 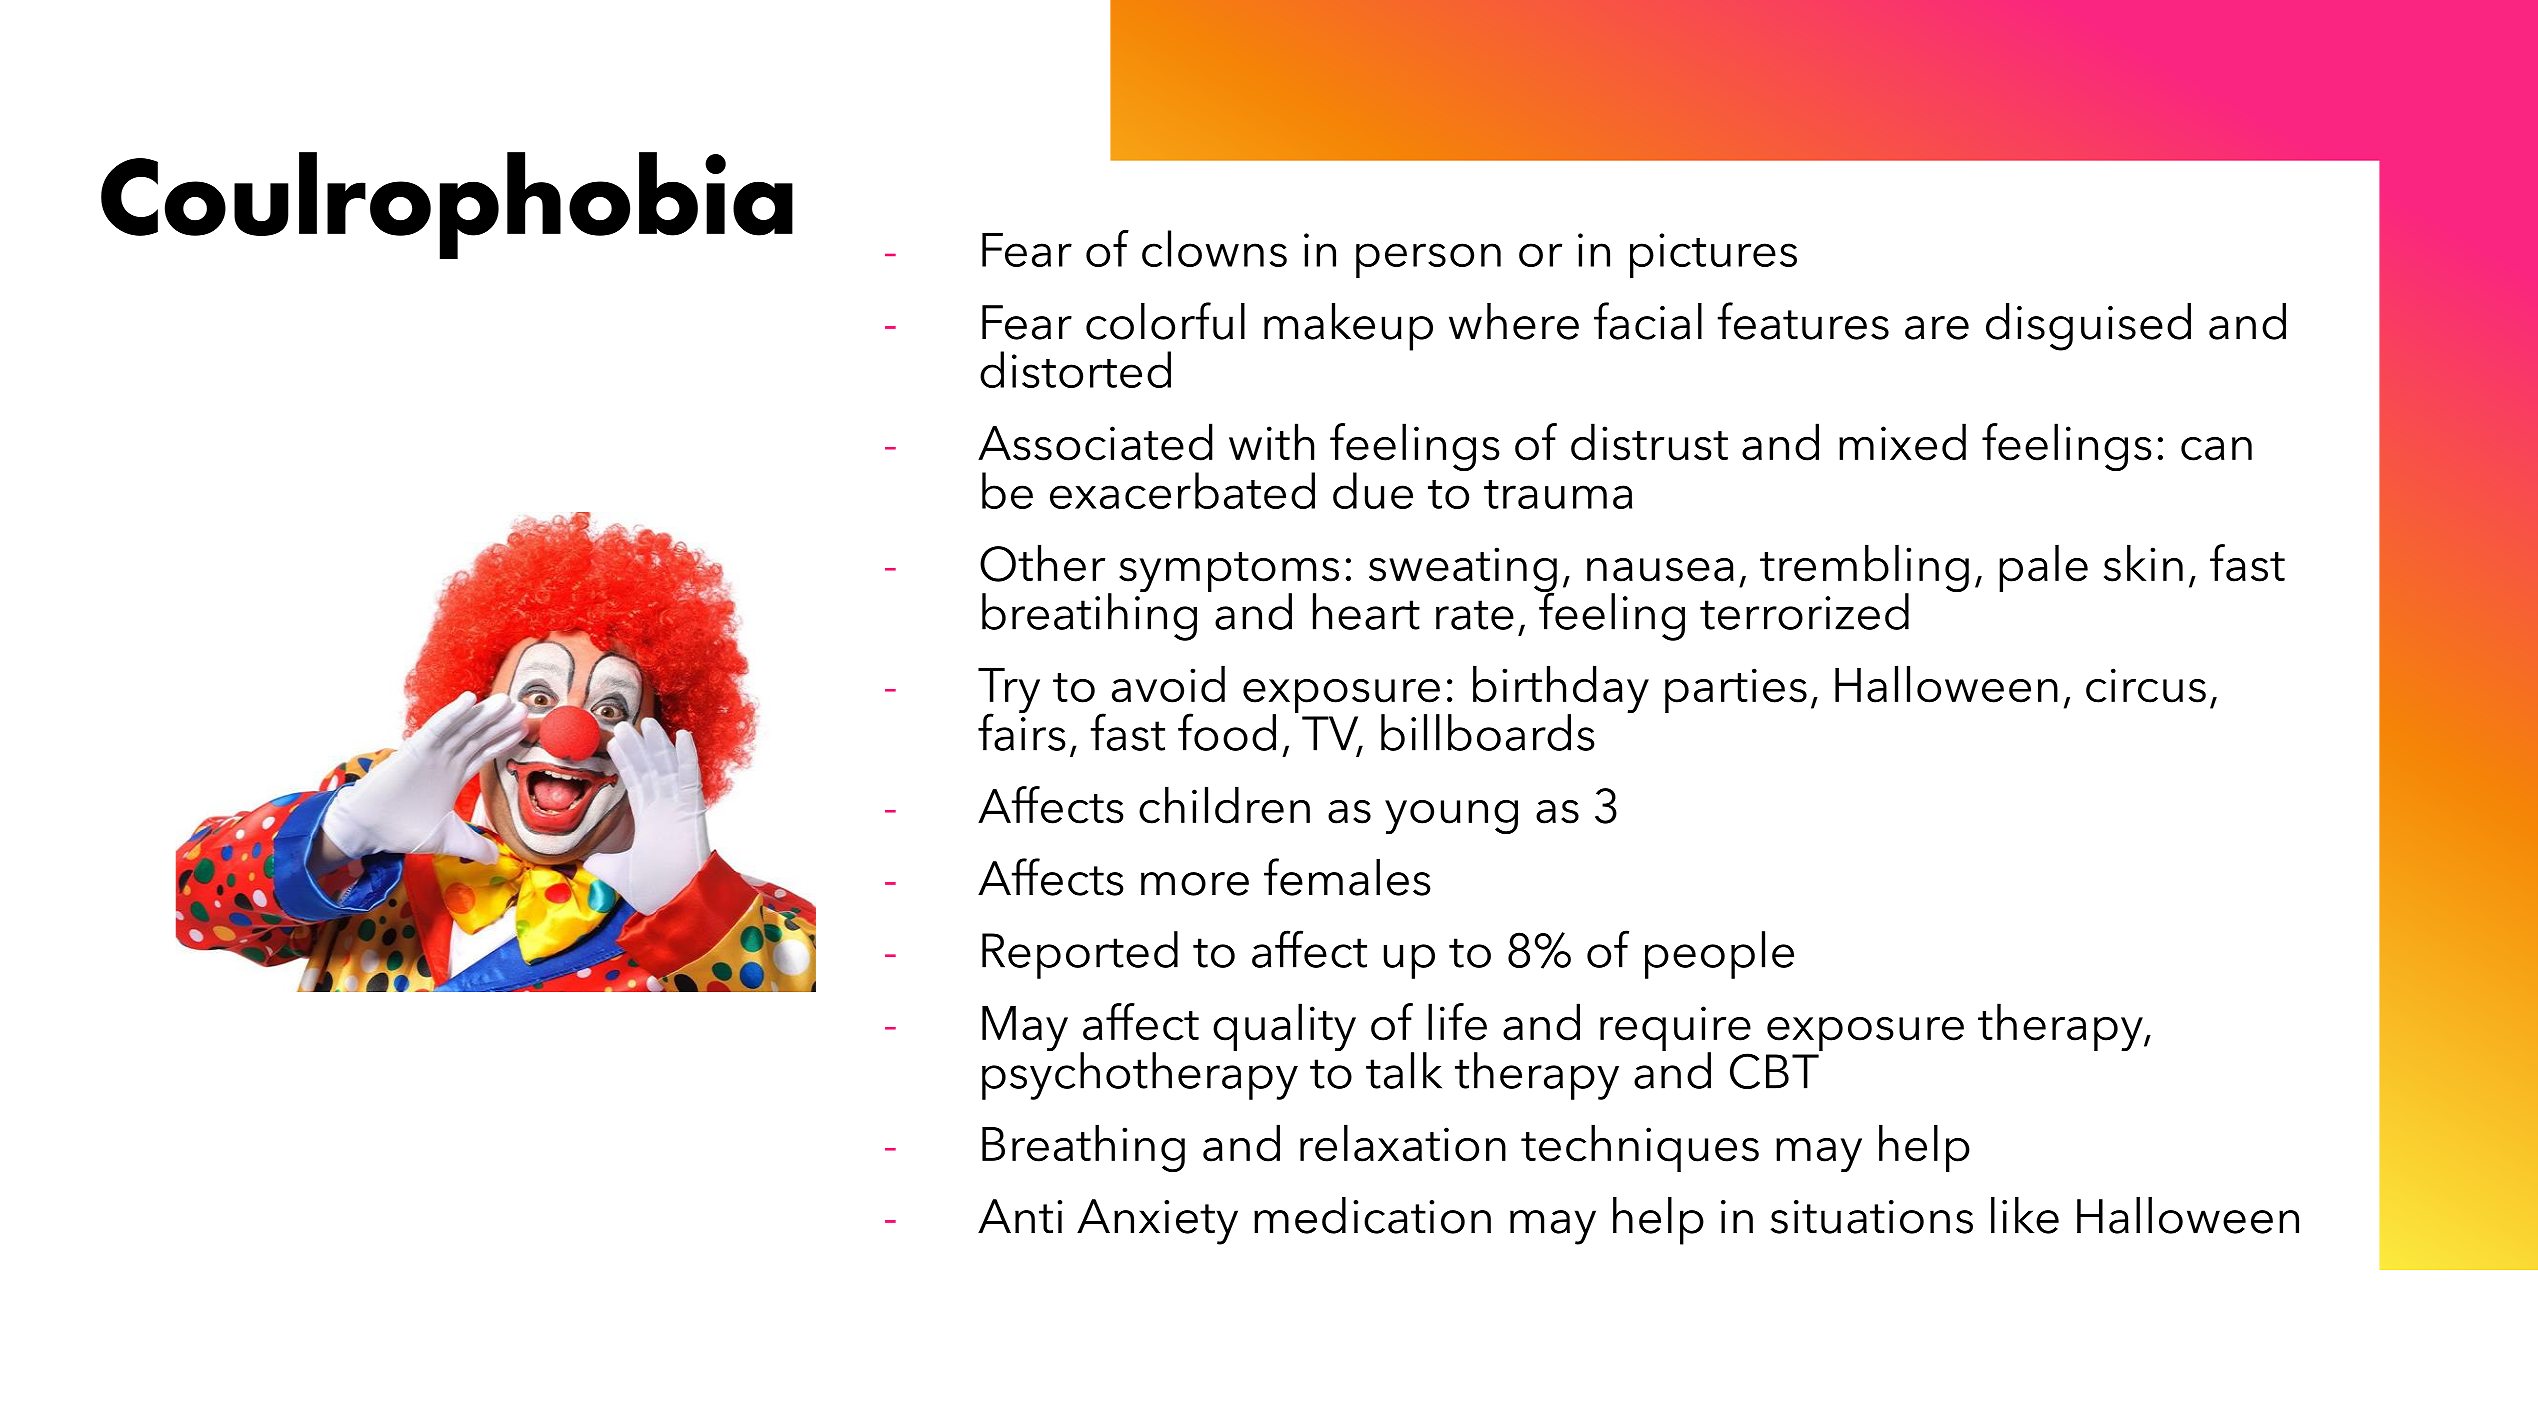 What do you see at coordinates (1157, 1222) in the image?
I see `Anxiety` at bounding box center [1157, 1222].
